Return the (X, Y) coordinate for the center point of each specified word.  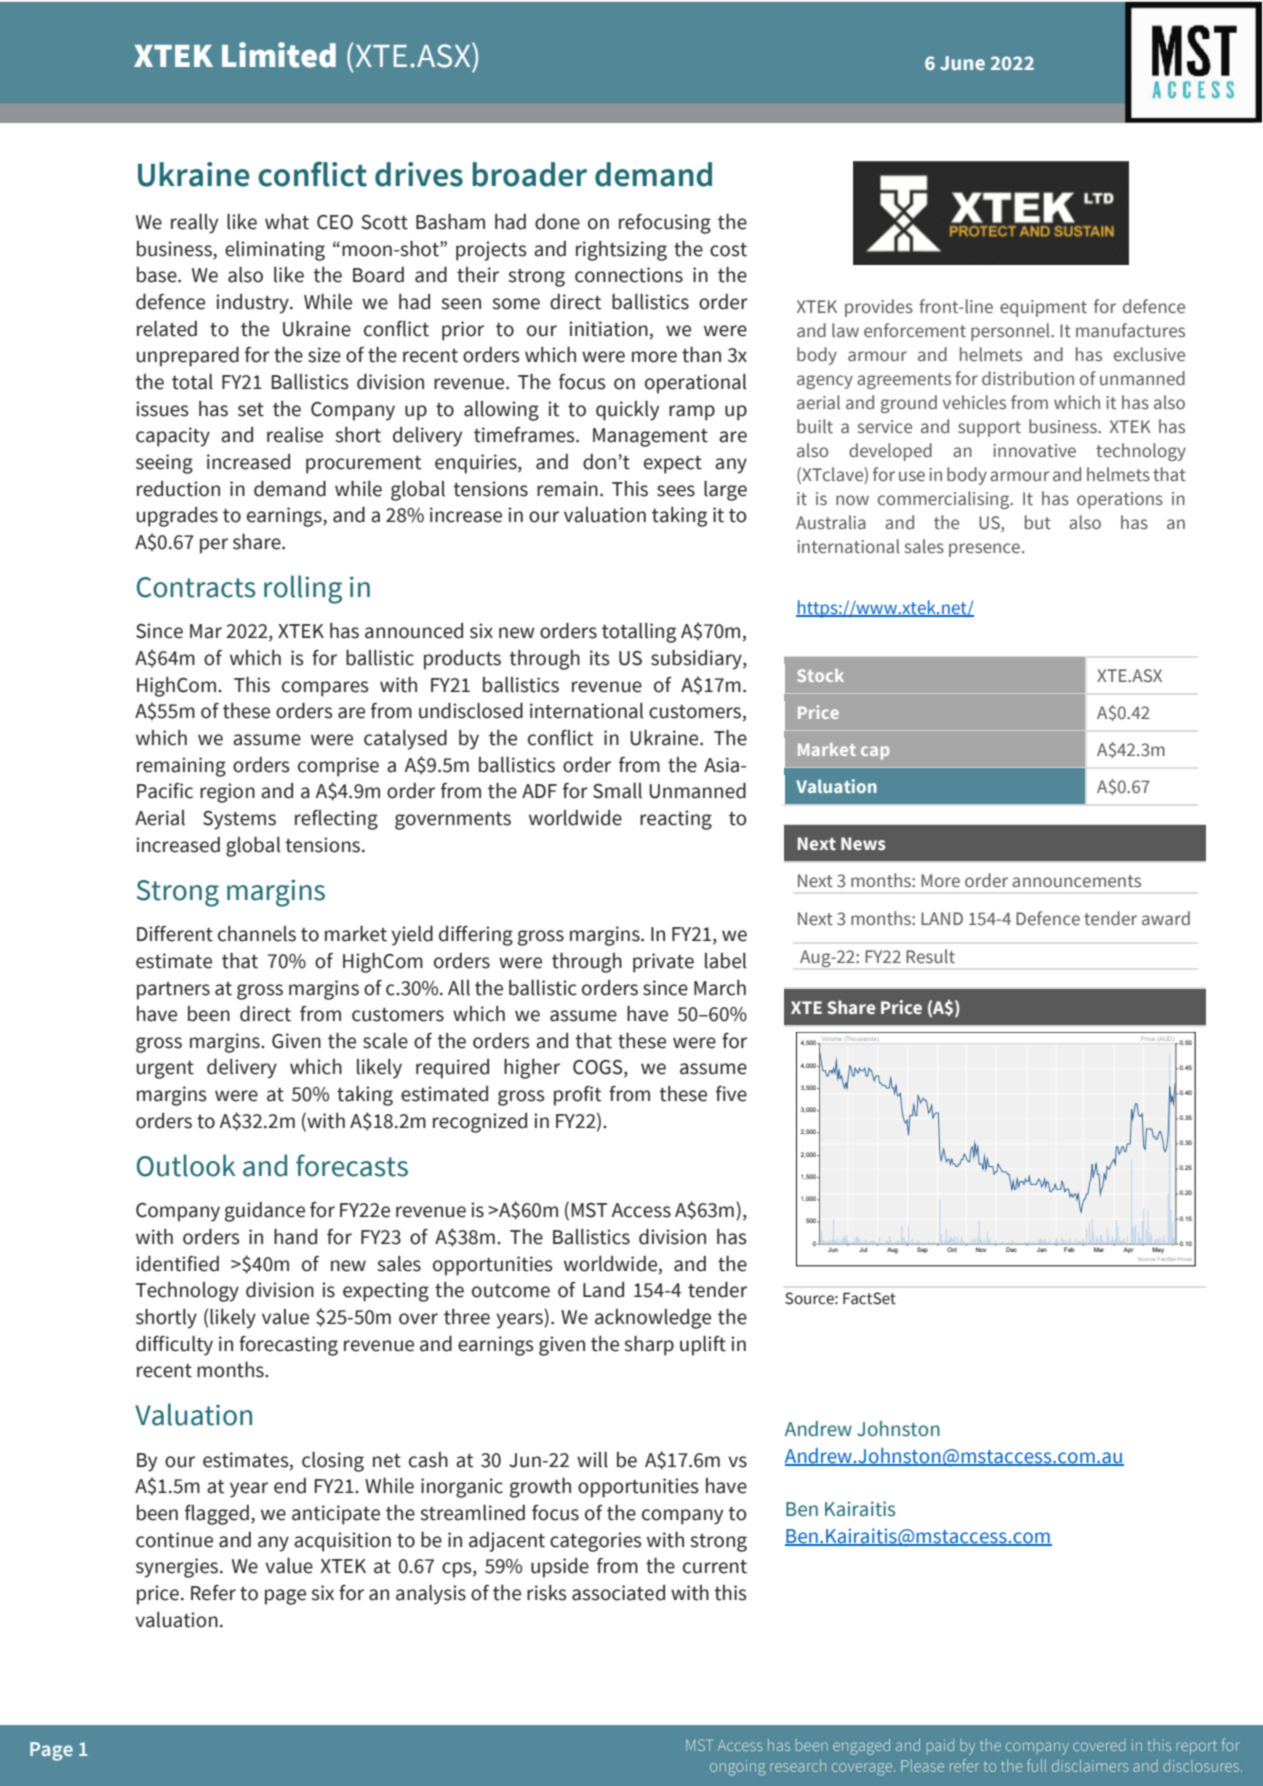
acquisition (342, 1542)
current (715, 1567)
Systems (239, 820)
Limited (279, 55)
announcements (1076, 881)
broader (529, 174)
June (962, 63)
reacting (676, 820)
